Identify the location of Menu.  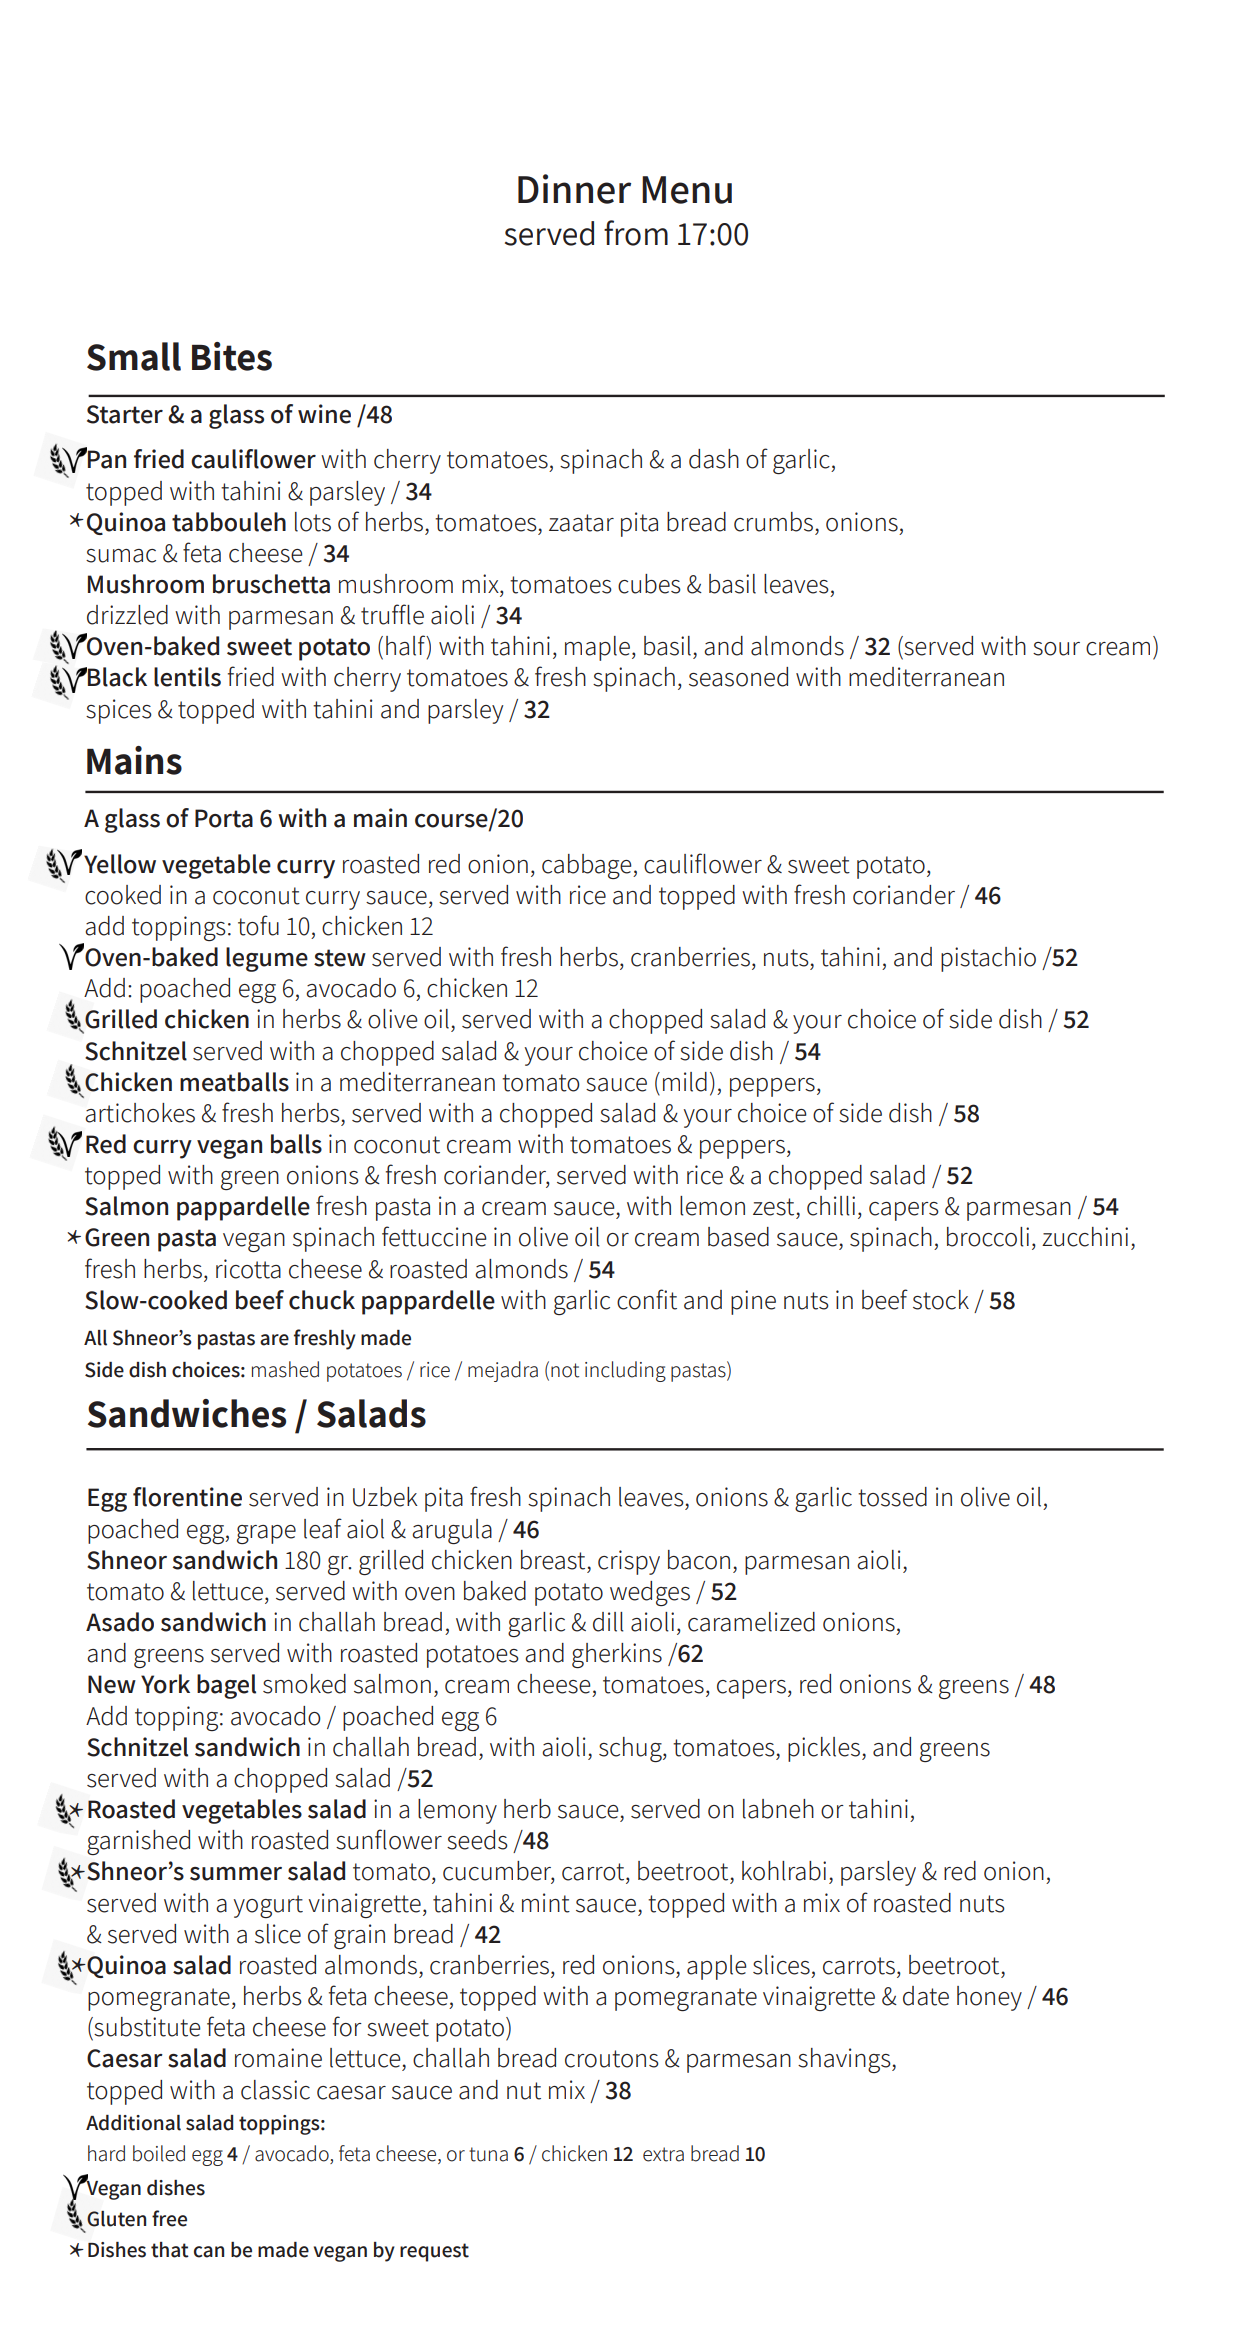
(687, 190).
